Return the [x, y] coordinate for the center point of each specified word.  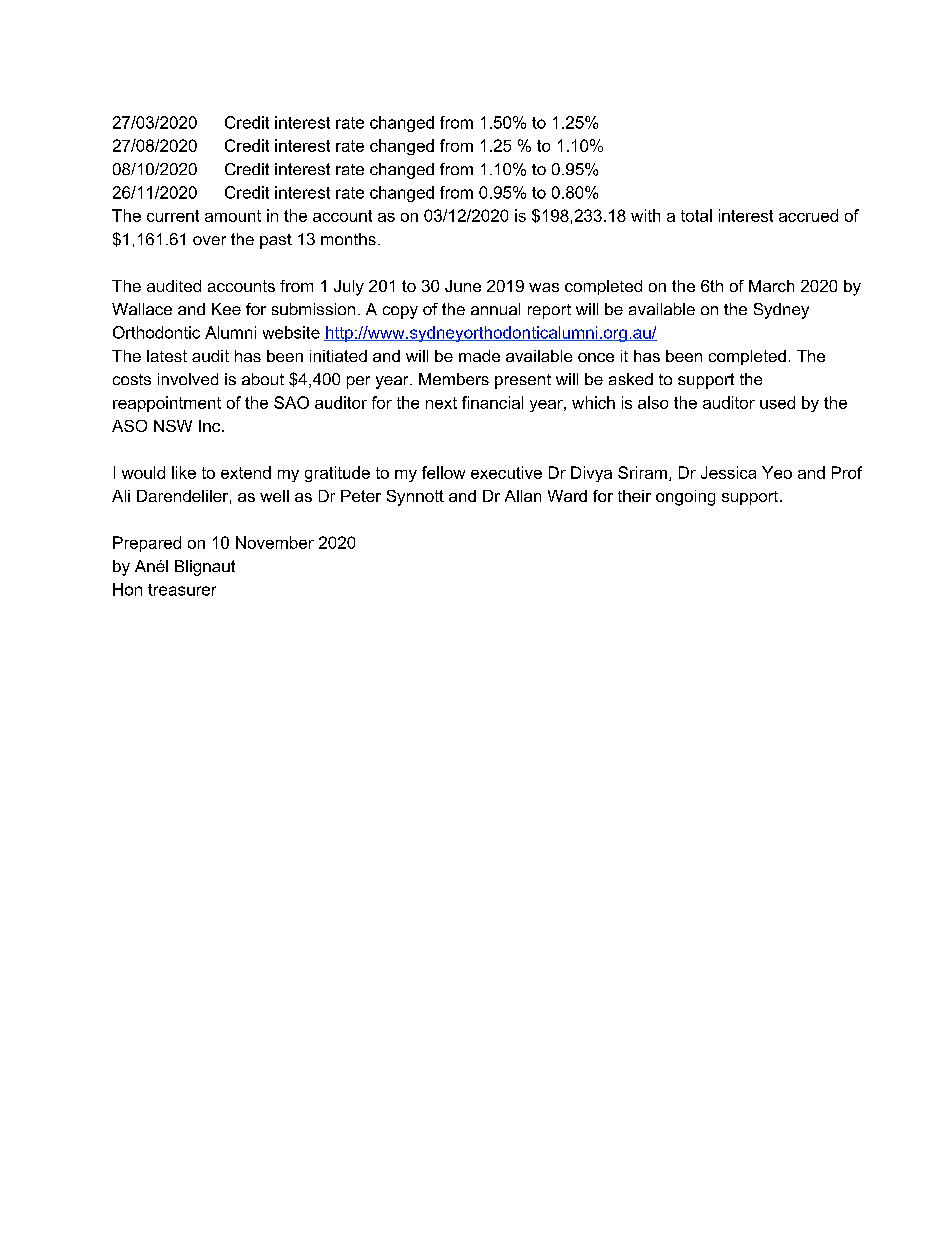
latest [167, 356]
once [596, 357]
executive [506, 472]
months [348, 239]
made [479, 356]
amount [233, 216]
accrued [808, 215]
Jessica [728, 472]
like [184, 472]
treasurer [182, 590]
